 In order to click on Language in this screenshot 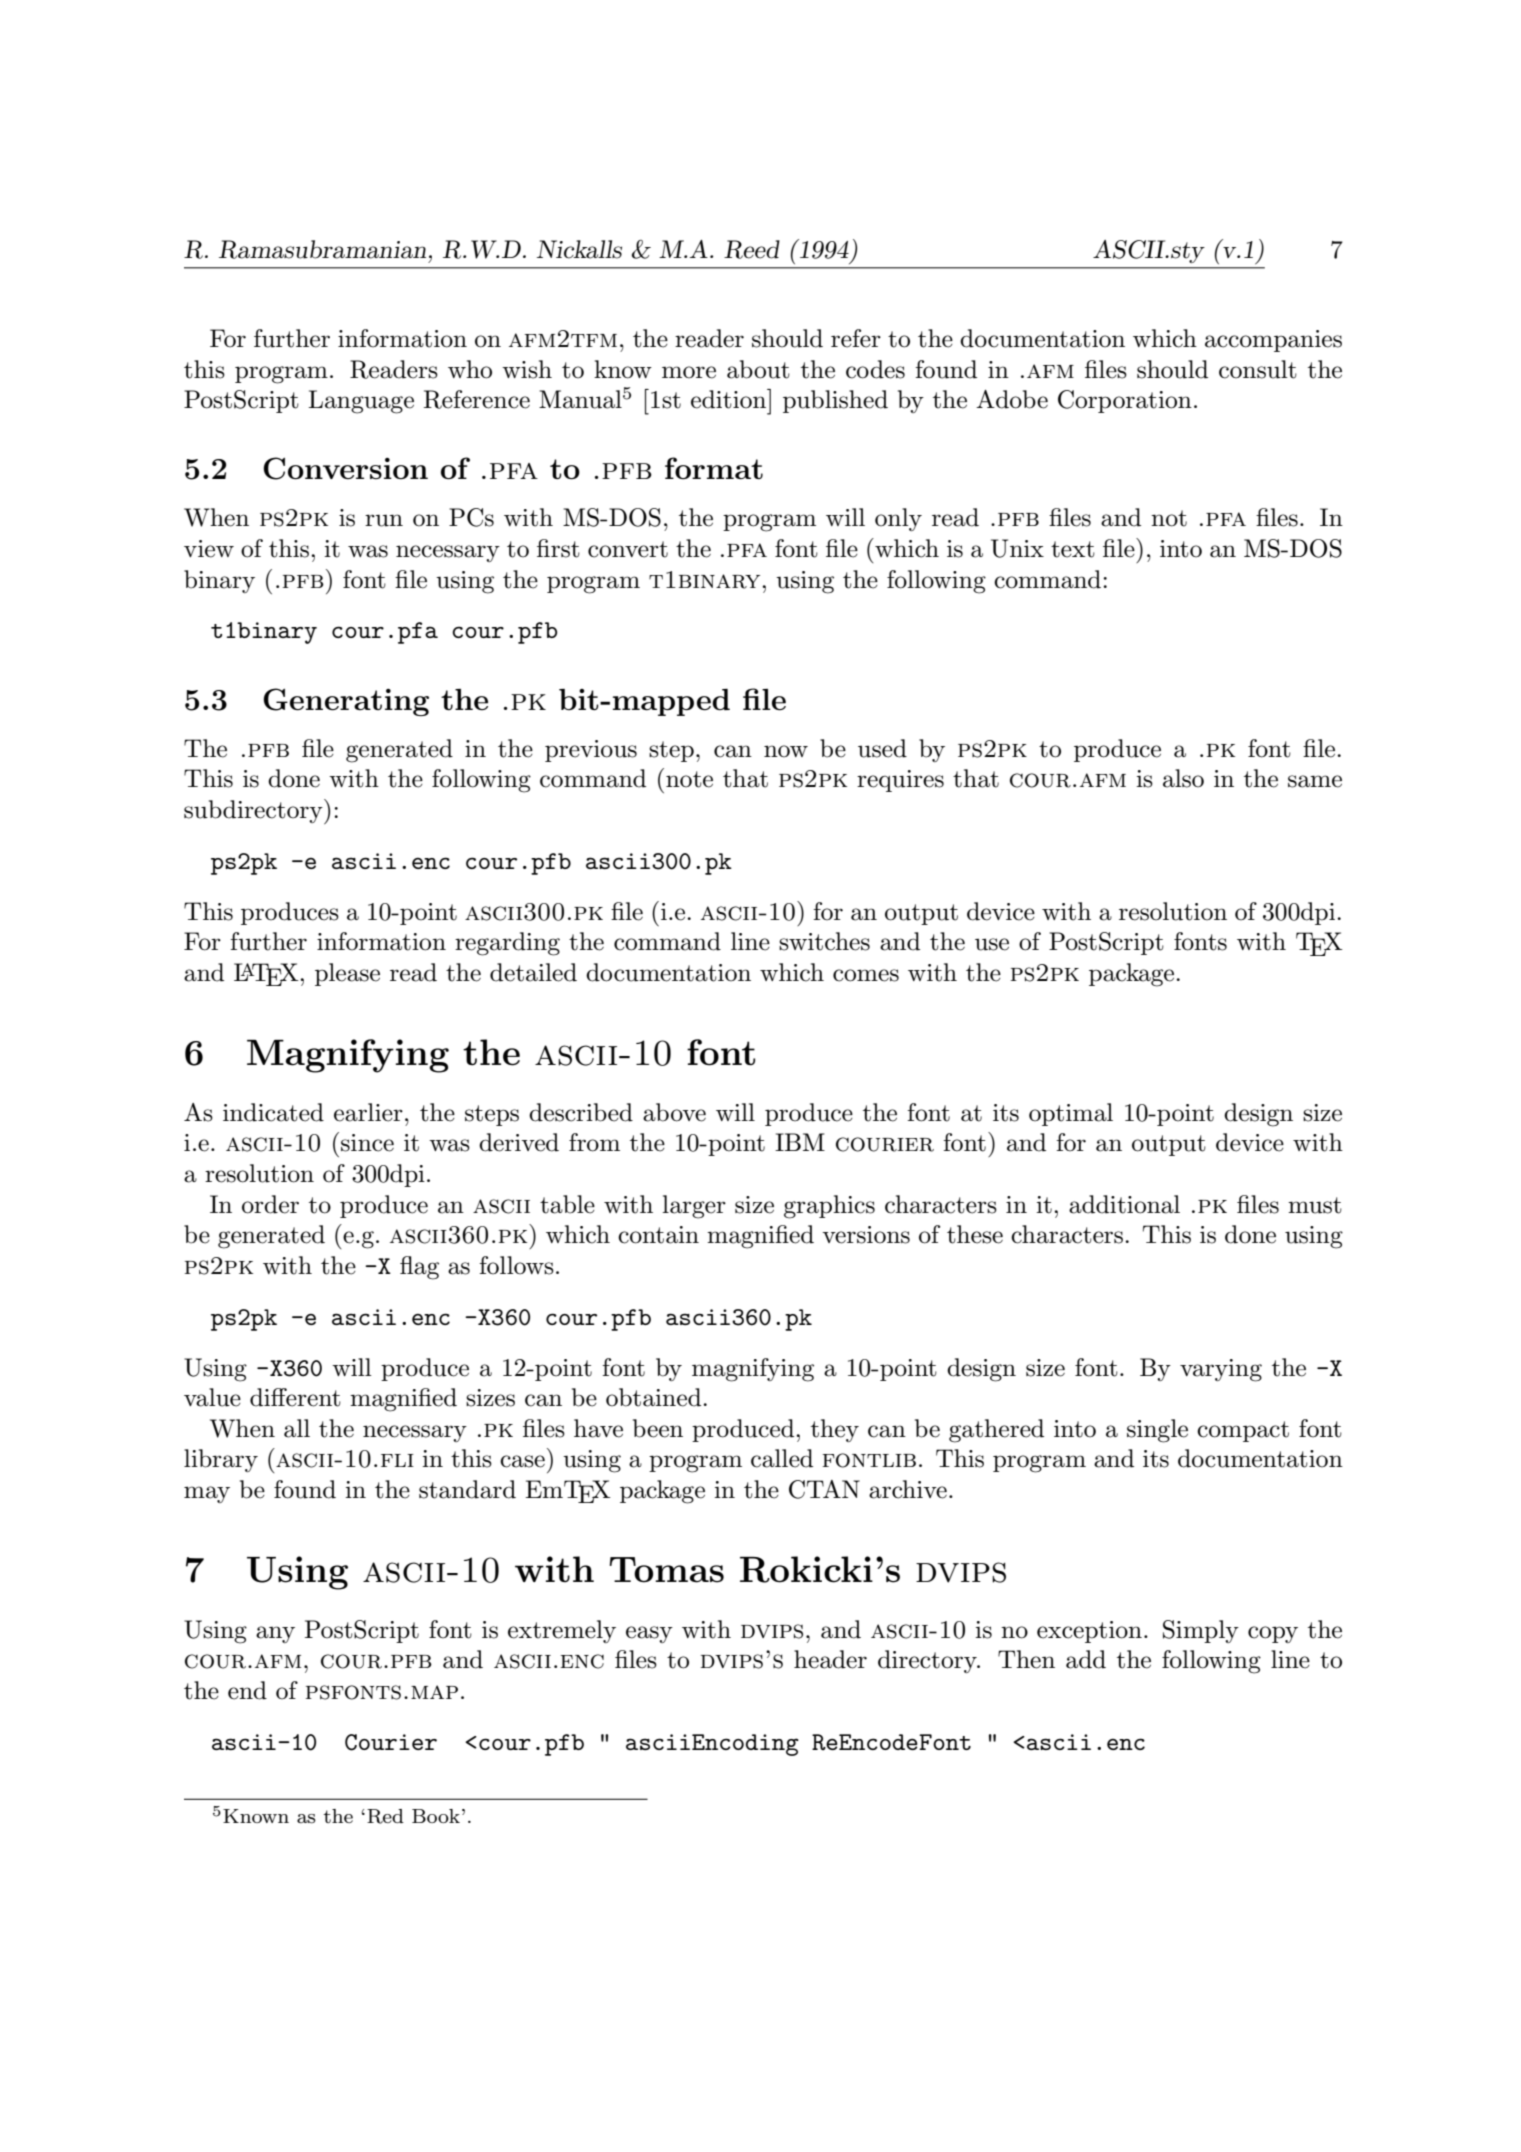, I will do `click(361, 402)`.
